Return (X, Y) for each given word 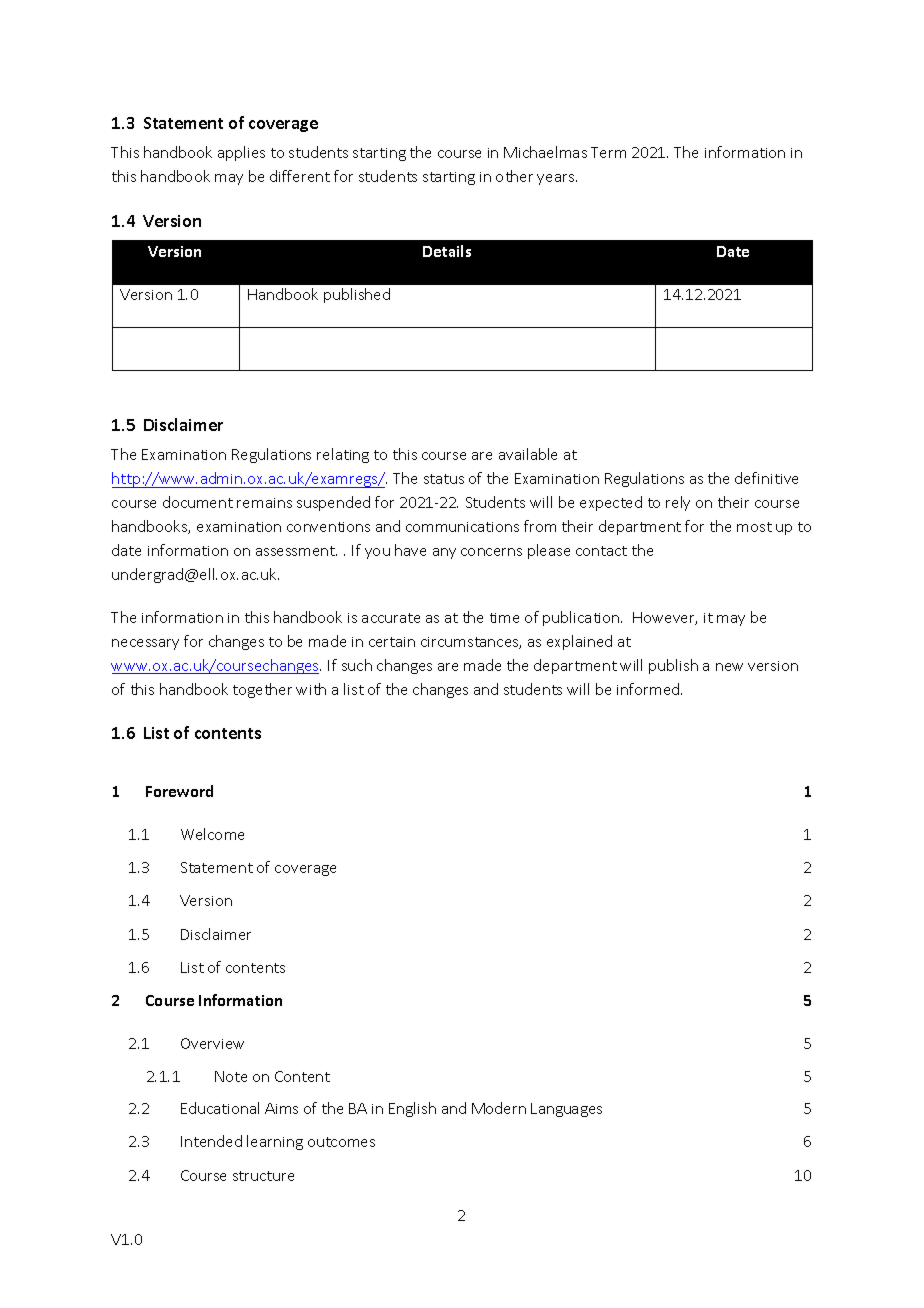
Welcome (212, 834)
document (198, 502)
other (514, 176)
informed (649, 689)
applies (241, 153)
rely (678, 503)
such (357, 665)
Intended (211, 1141)
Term (608, 152)
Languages (566, 1110)
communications (462, 527)
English (412, 1109)
